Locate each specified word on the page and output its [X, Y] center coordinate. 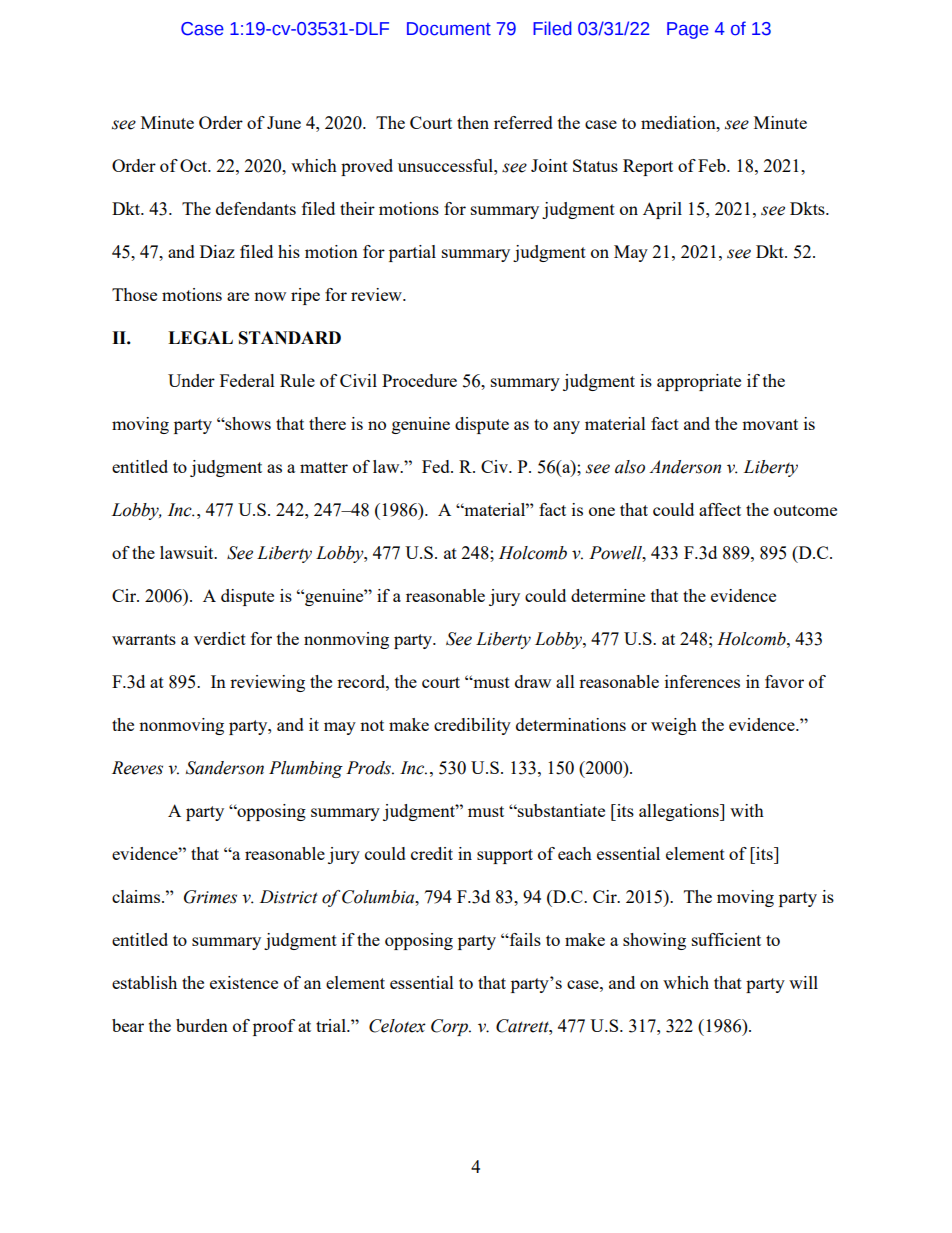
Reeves [137, 768]
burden [202, 1025]
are [238, 296]
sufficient [726, 939]
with [747, 810]
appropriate [699, 382]
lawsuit [188, 552]
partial [412, 253]
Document [449, 29]
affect [720, 509]
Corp [450, 1027]
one [602, 511]
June [284, 122]
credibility [472, 726]
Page [688, 30]
